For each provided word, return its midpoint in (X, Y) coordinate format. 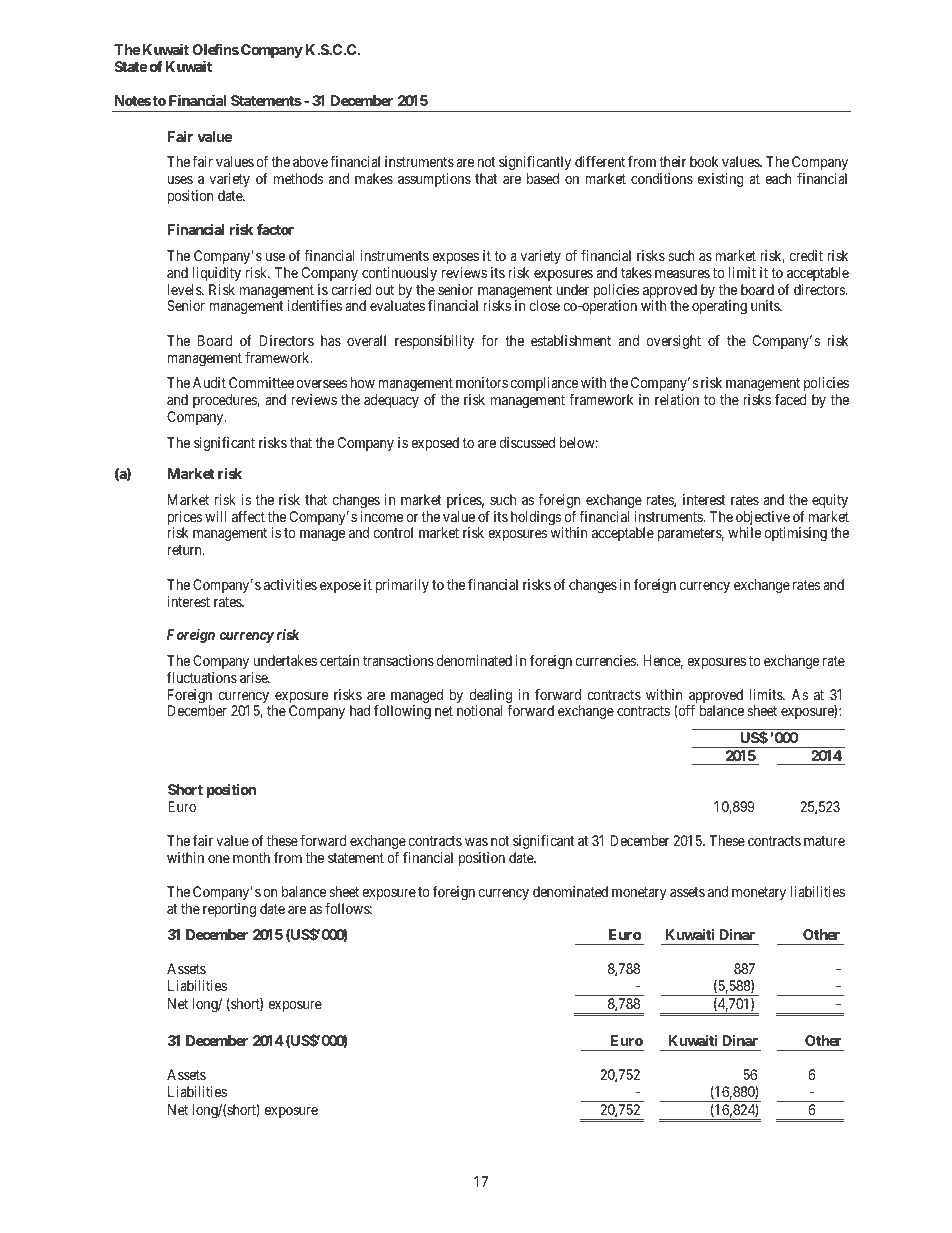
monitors (482, 382)
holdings (537, 519)
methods (298, 178)
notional (479, 710)
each (778, 178)
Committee (261, 382)
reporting (229, 910)
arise (254, 677)
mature (824, 841)
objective (763, 519)
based (543, 178)
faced (791, 399)
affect (248, 516)
